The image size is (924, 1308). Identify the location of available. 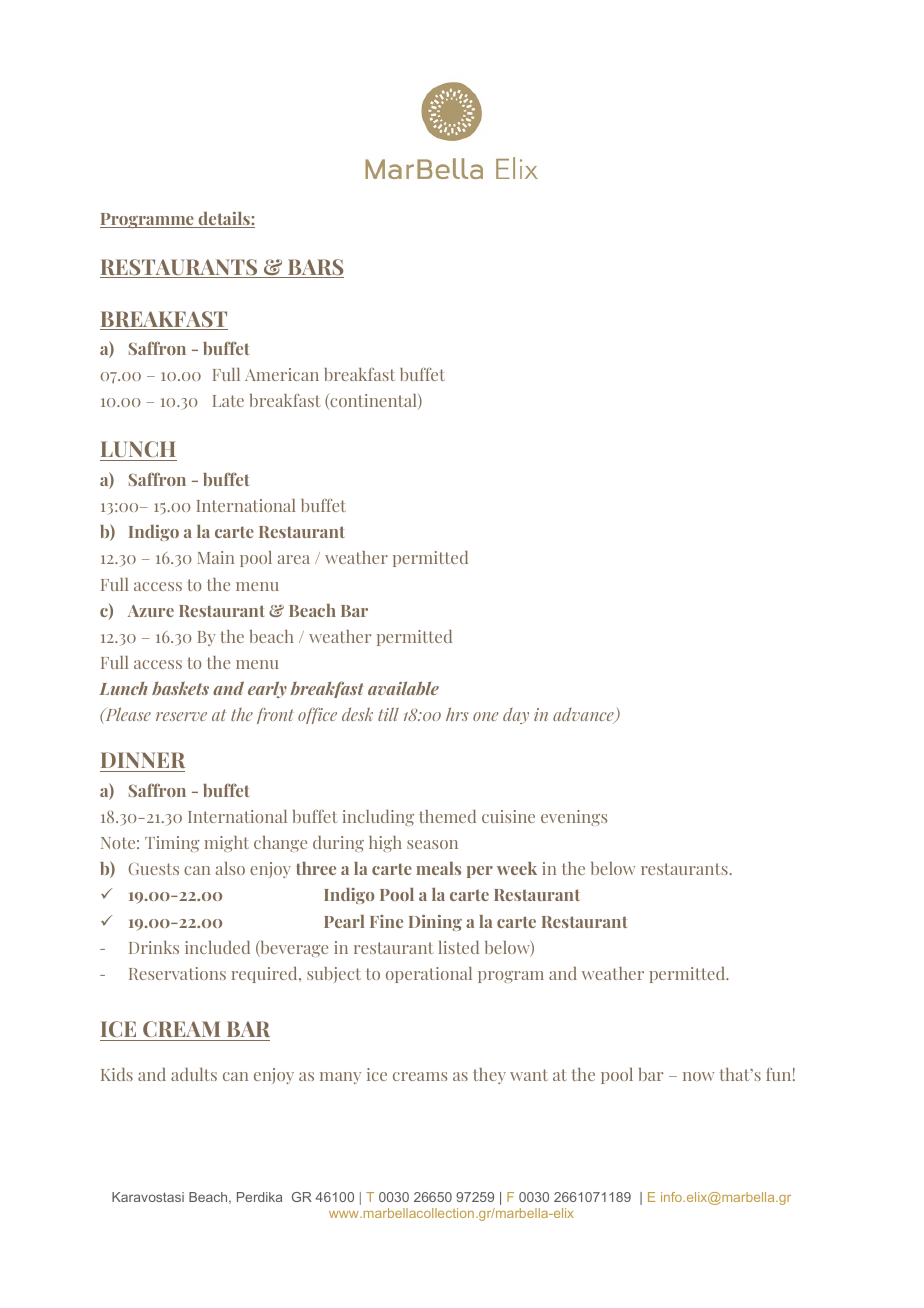
(403, 688).
